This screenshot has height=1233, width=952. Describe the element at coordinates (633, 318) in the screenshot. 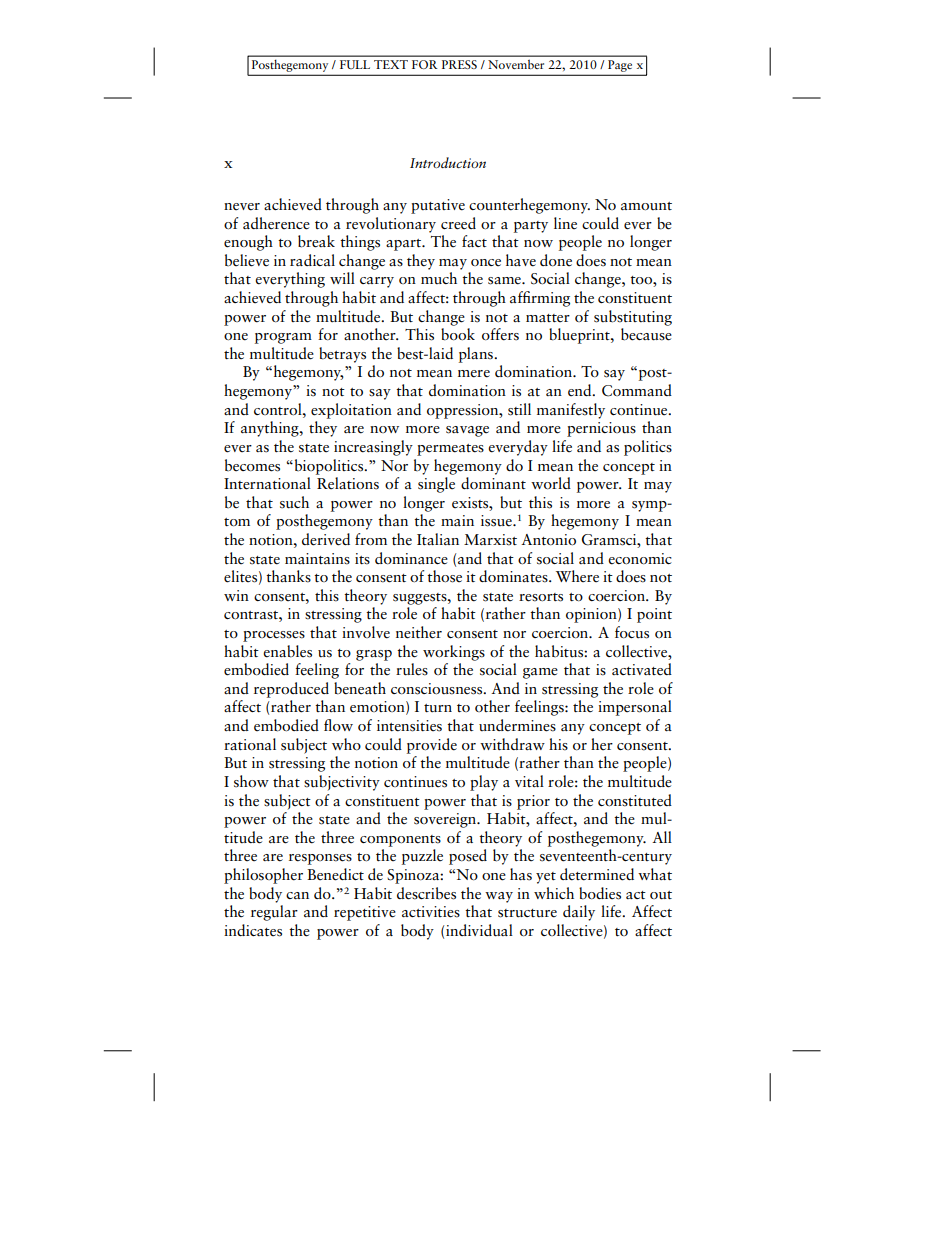

I see `substituting` at that location.
